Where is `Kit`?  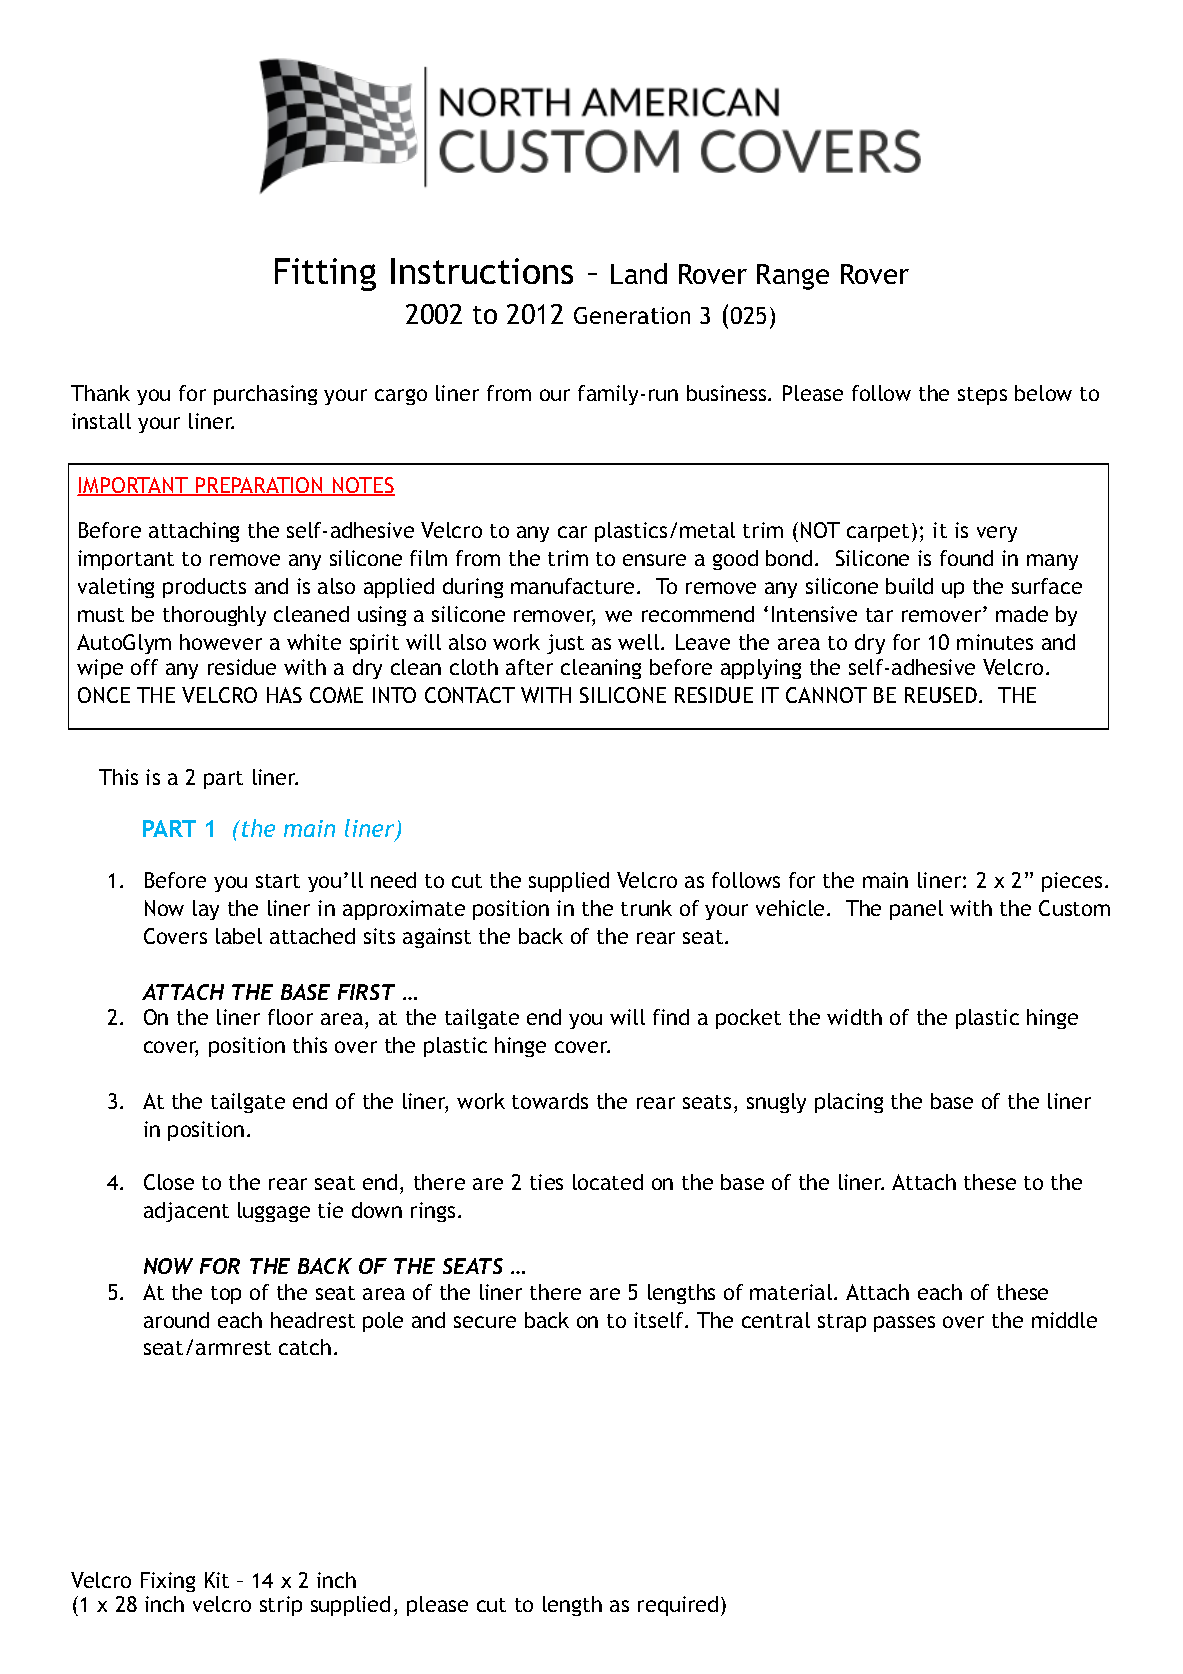 Kit is located at coordinates (217, 1580).
